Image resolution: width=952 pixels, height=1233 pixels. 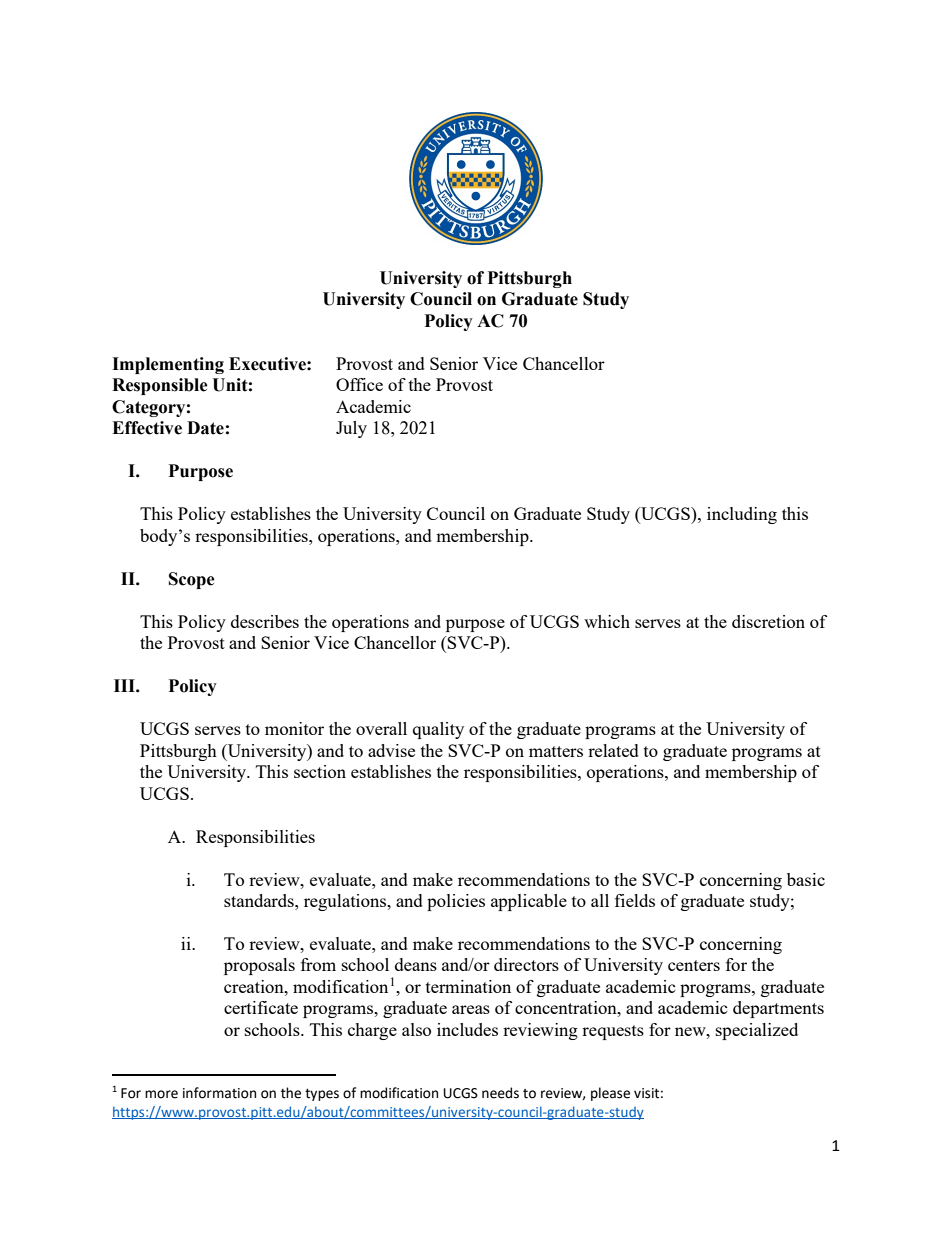 I want to click on discretion, so click(x=768, y=621).
